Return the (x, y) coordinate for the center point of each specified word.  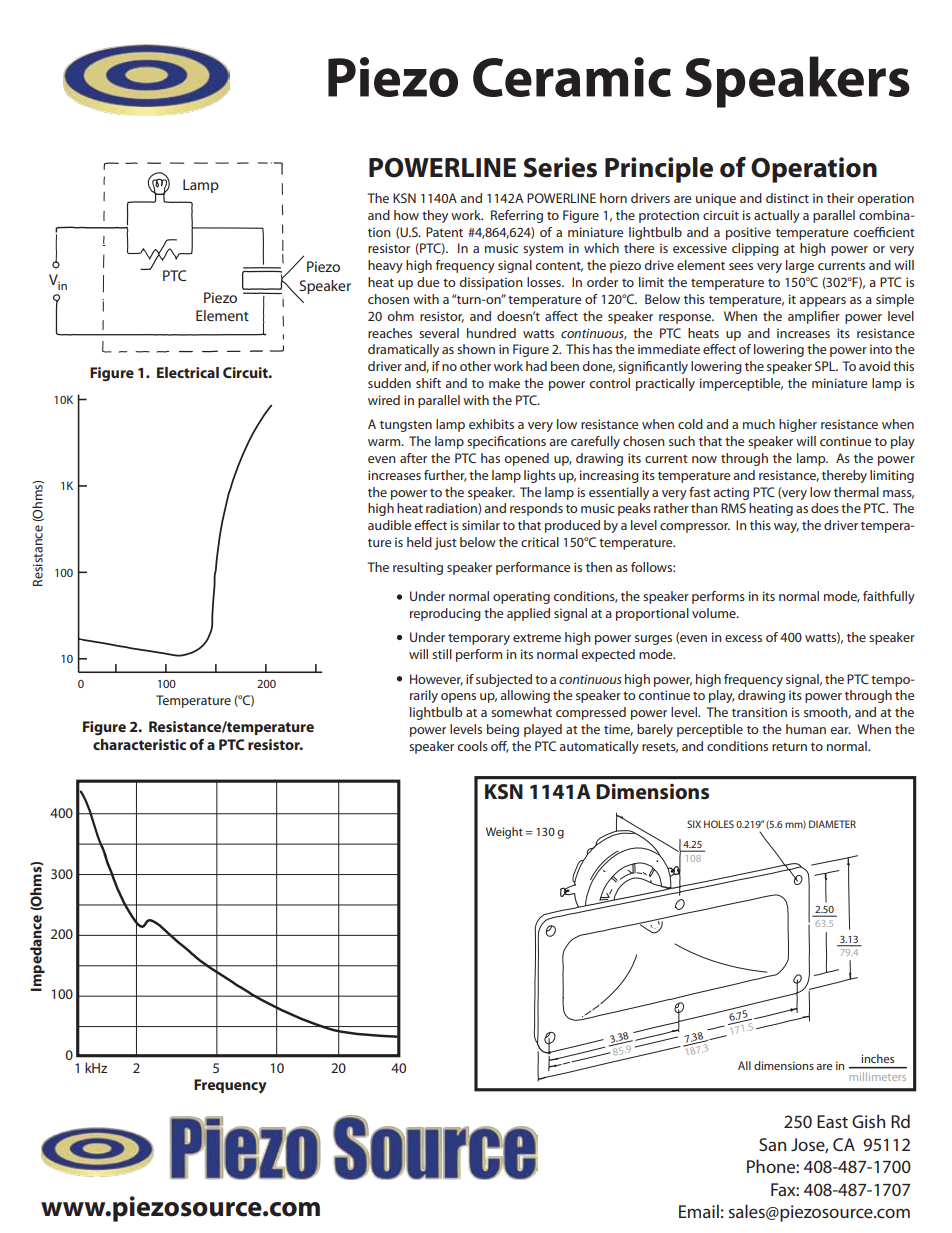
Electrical (188, 372)
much (759, 424)
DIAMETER (832, 824)
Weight (504, 833)
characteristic (139, 744)
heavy (385, 266)
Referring (517, 216)
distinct (787, 198)
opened (526, 459)
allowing (525, 696)
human (806, 729)
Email (699, 1211)
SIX (694, 824)
